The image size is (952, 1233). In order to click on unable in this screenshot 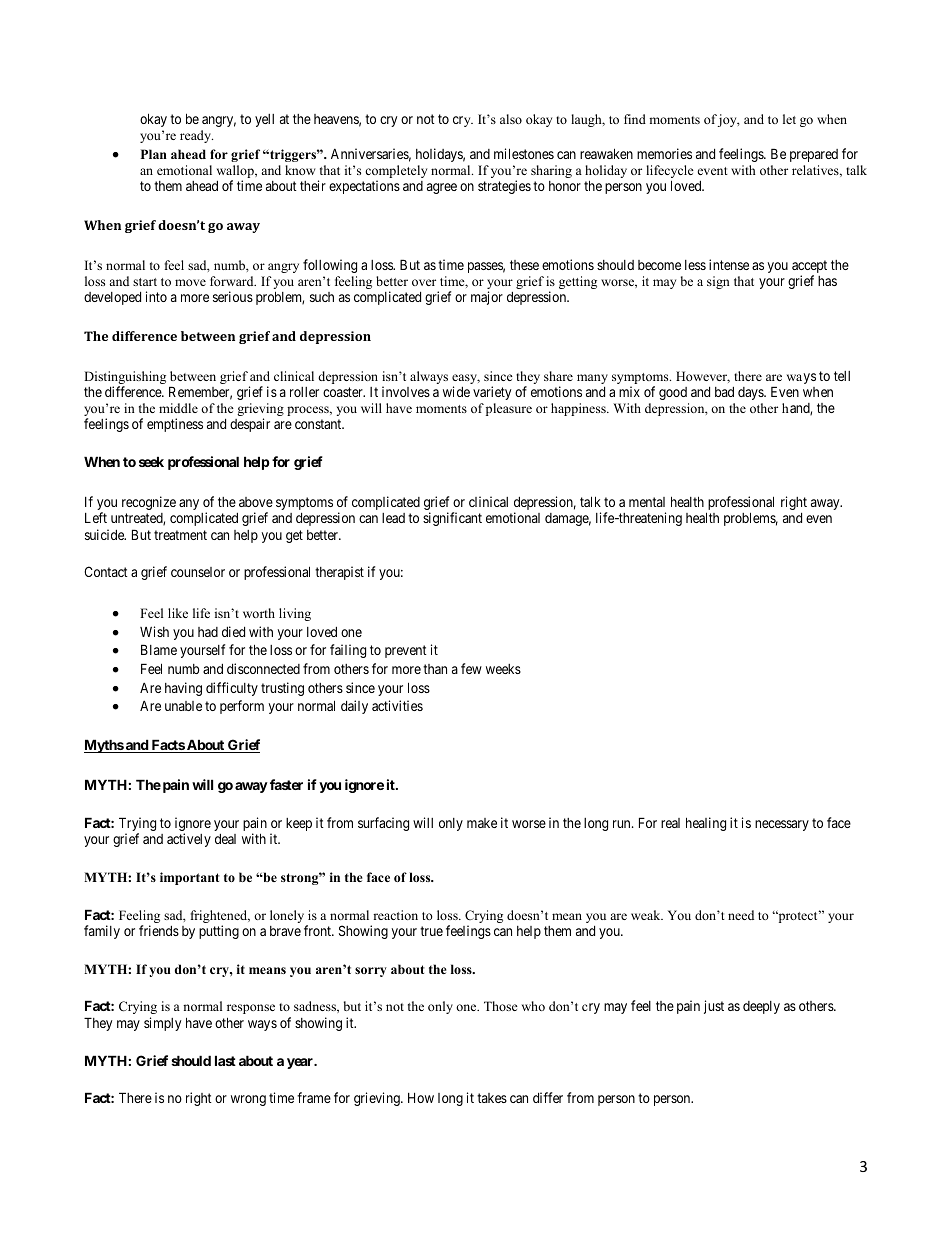, I will do `click(183, 706)`.
